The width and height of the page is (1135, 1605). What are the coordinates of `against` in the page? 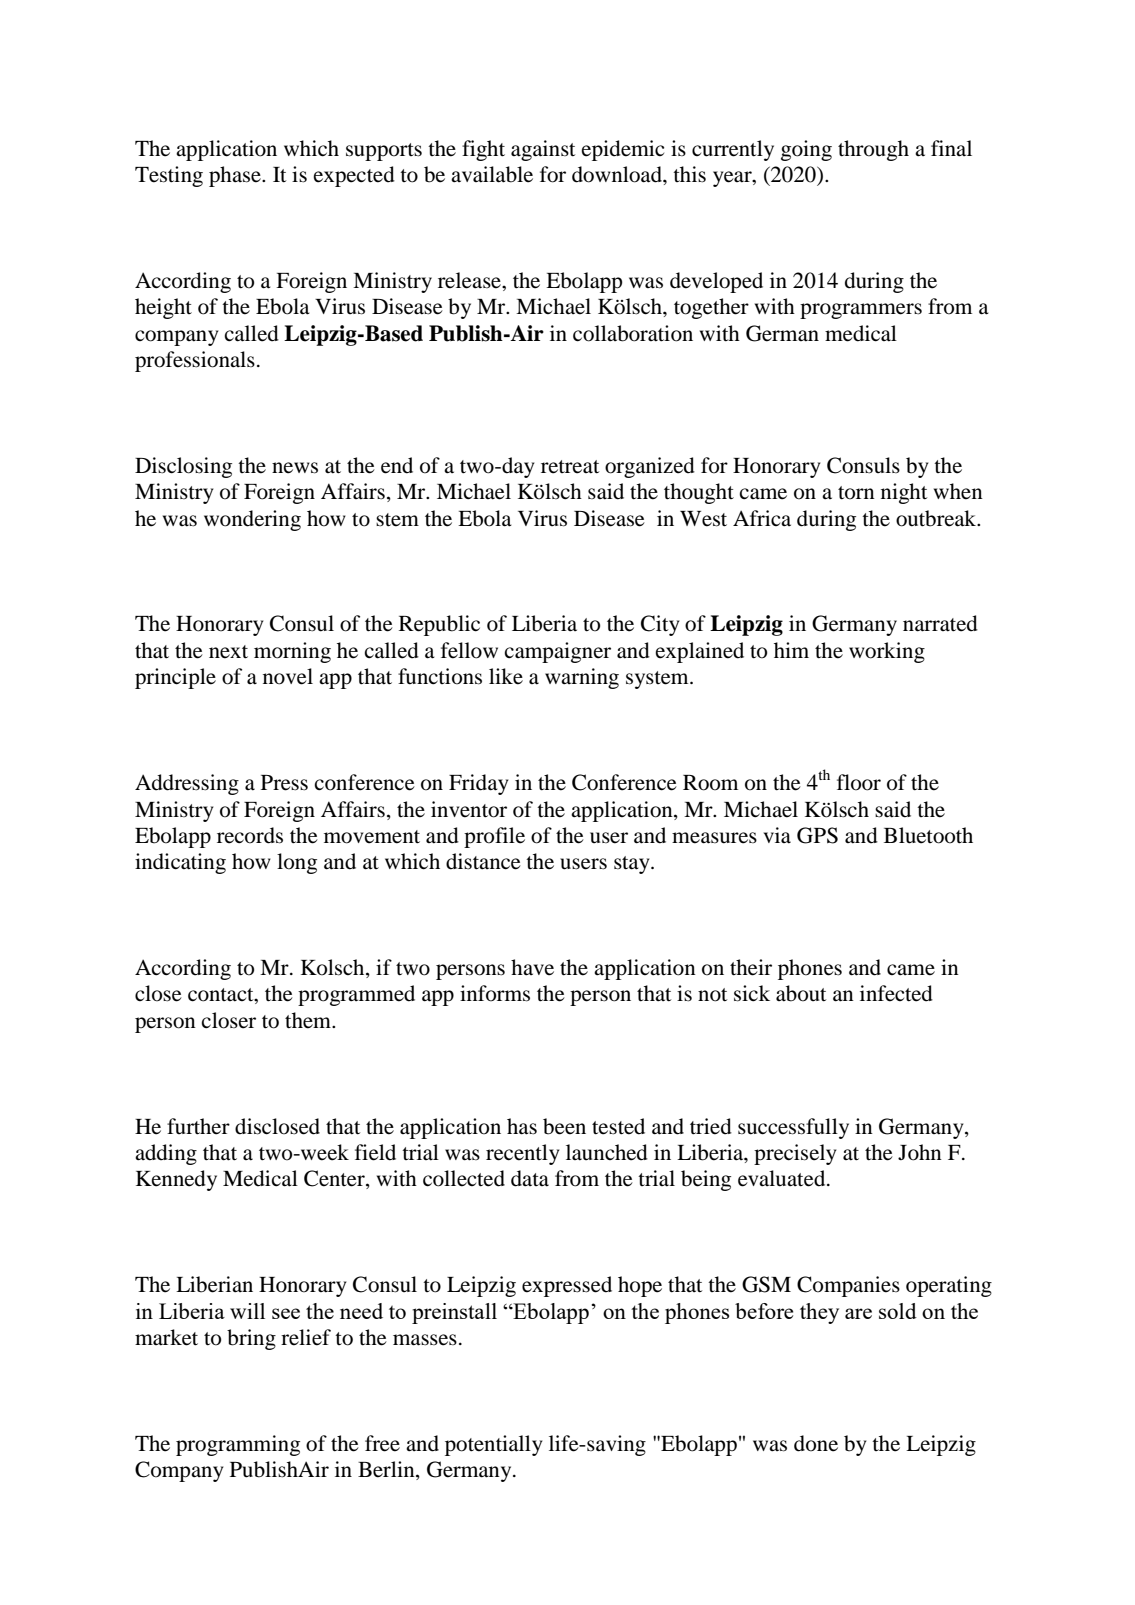 It's located at (543, 150).
